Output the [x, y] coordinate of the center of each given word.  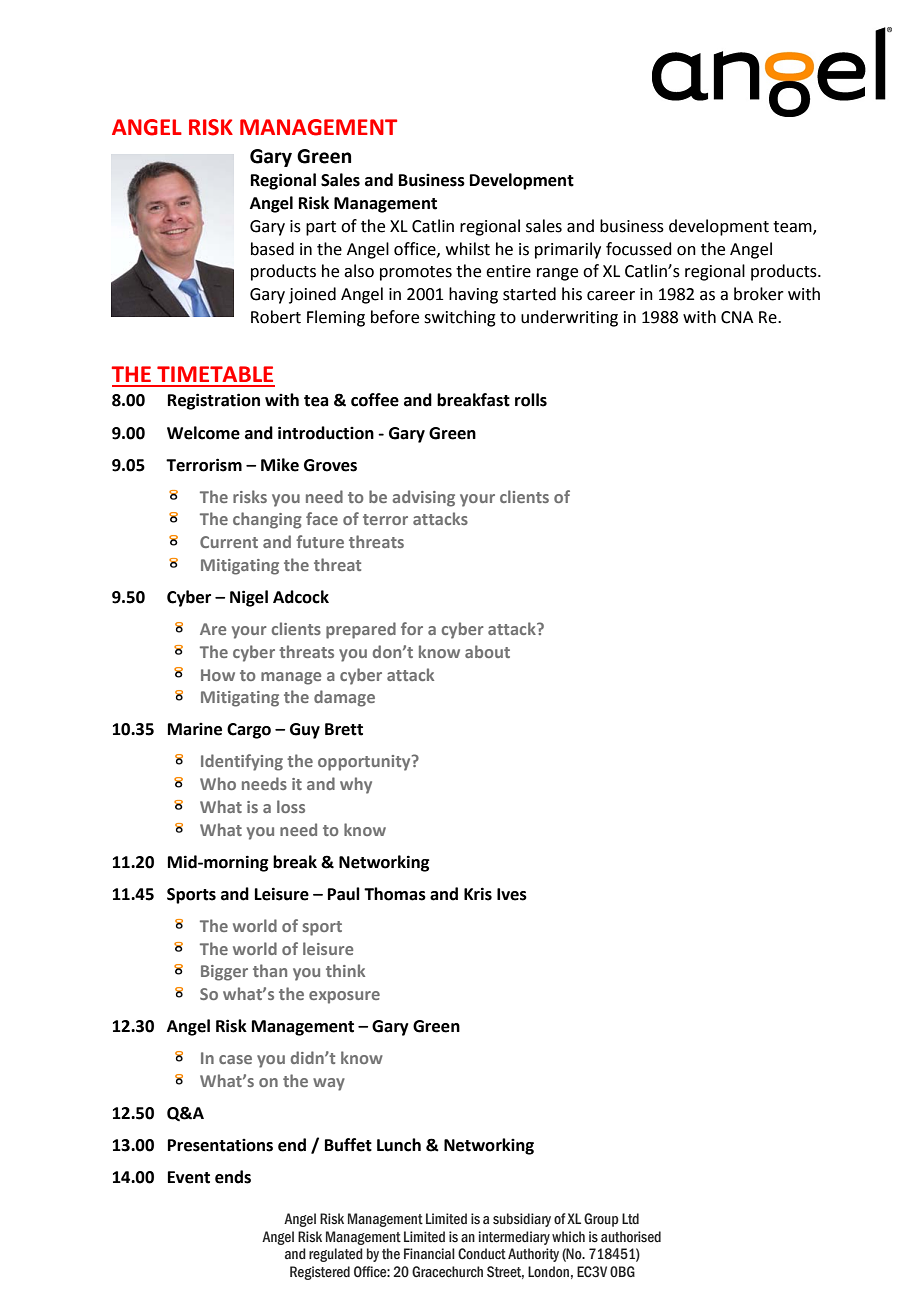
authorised [631, 1237]
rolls [531, 400]
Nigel [249, 598]
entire [508, 271]
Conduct [482, 1254]
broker [759, 294]
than [270, 970]
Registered [320, 1273]
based [272, 249]
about [487, 651]
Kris [478, 894]
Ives [512, 894]
